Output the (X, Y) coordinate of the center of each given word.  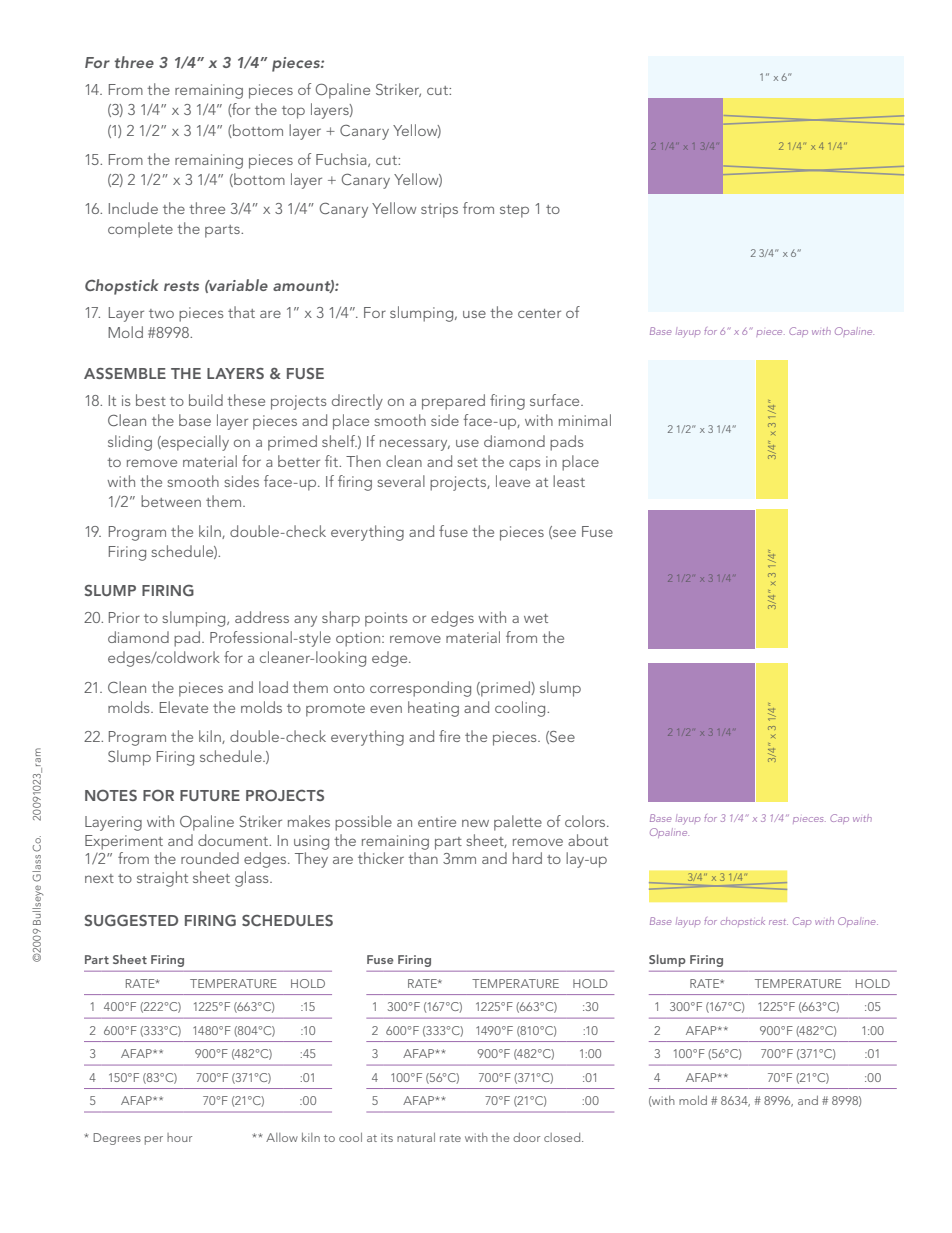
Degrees (117, 1139)
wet (536, 618)
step (514, 211)
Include (133, 208)
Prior (124, 617)
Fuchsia (342, 160)
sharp (341, 619)
